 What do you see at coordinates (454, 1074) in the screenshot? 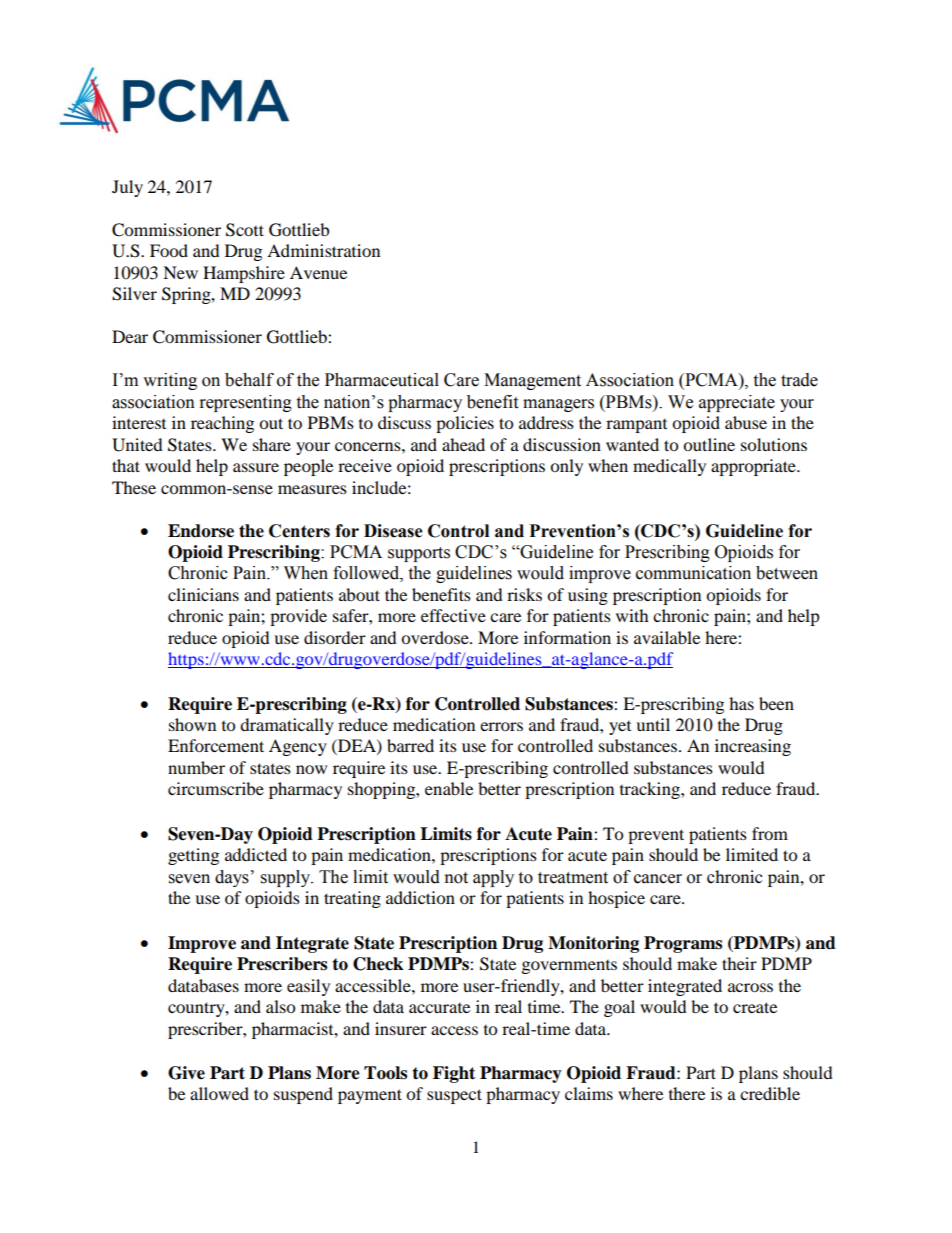
I see `Fight` at bounding box center [454, 1074].
